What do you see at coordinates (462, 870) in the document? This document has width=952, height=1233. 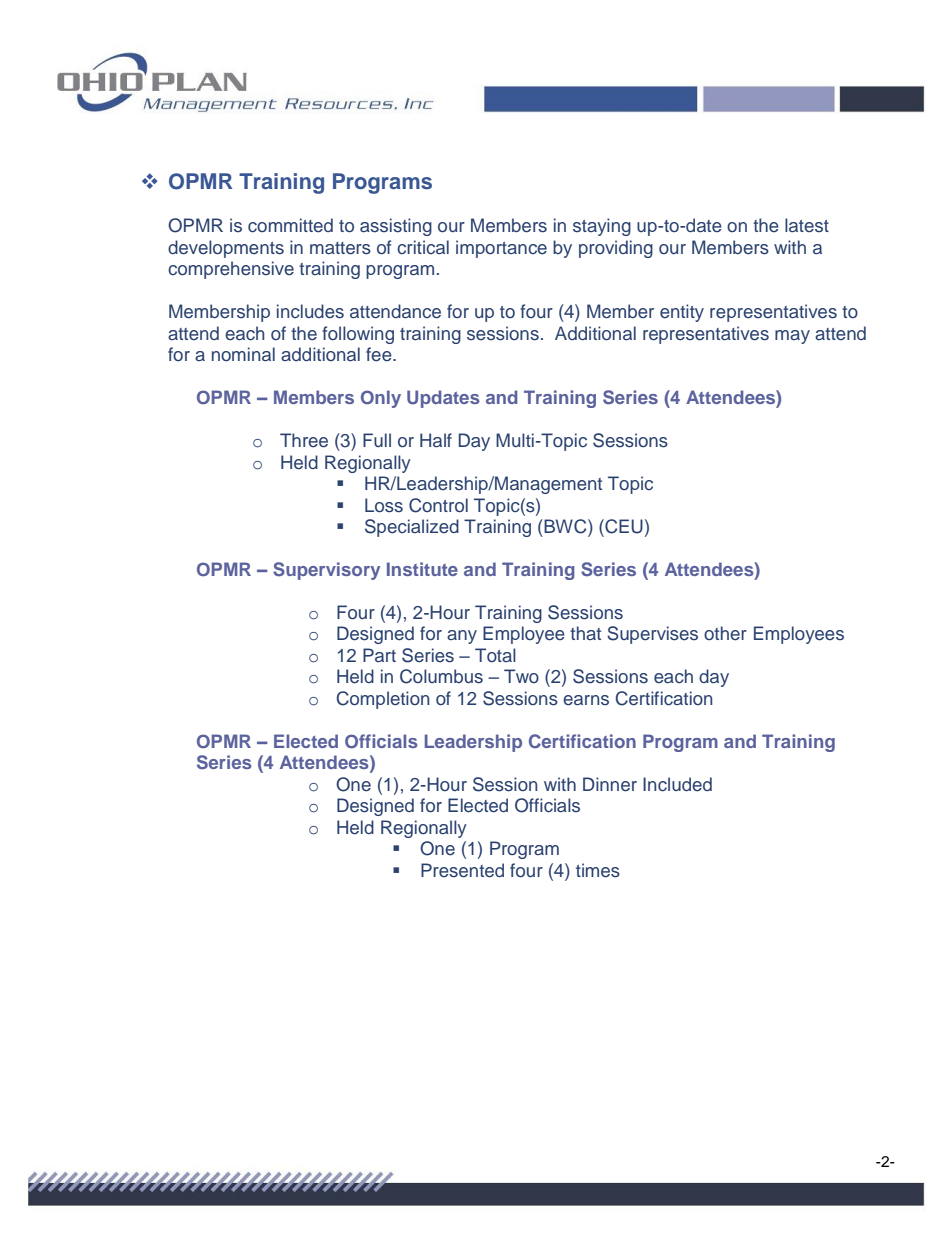 I see `Presented` at bounding box center [462, 870].
